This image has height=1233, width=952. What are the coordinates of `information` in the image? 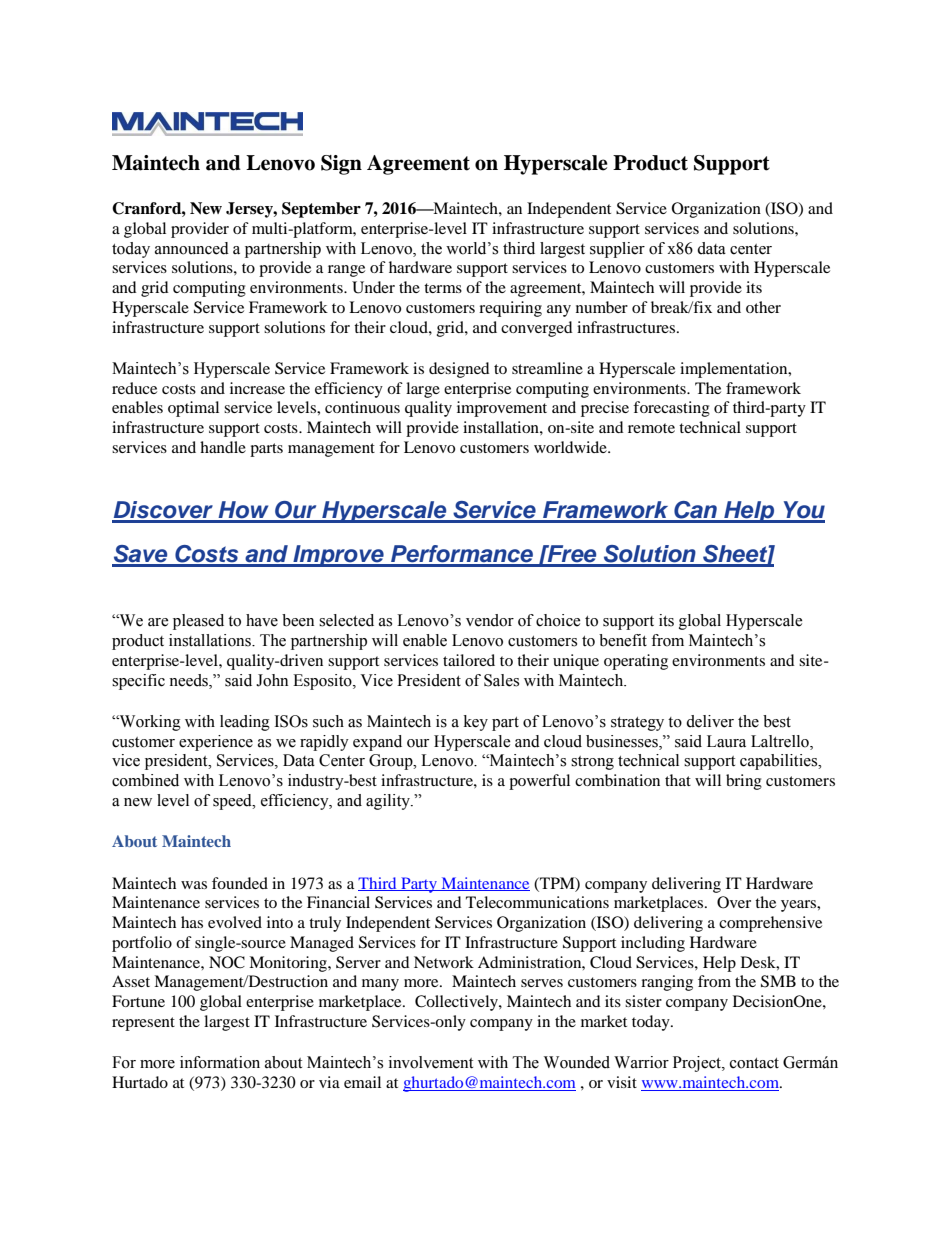 It's located at (220, 1062).
